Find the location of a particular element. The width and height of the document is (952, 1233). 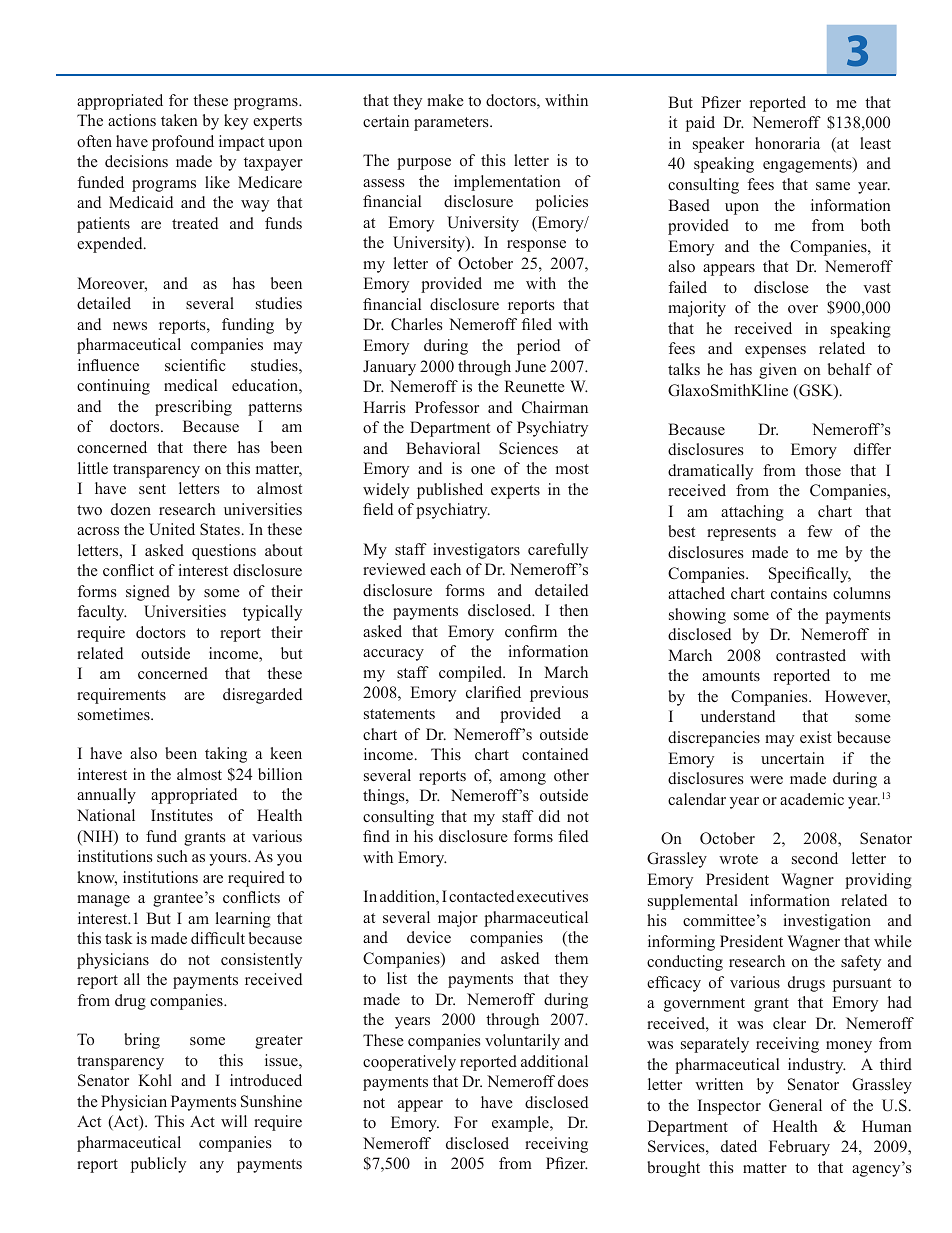

publicly is located at coordinates (158, 1165).
